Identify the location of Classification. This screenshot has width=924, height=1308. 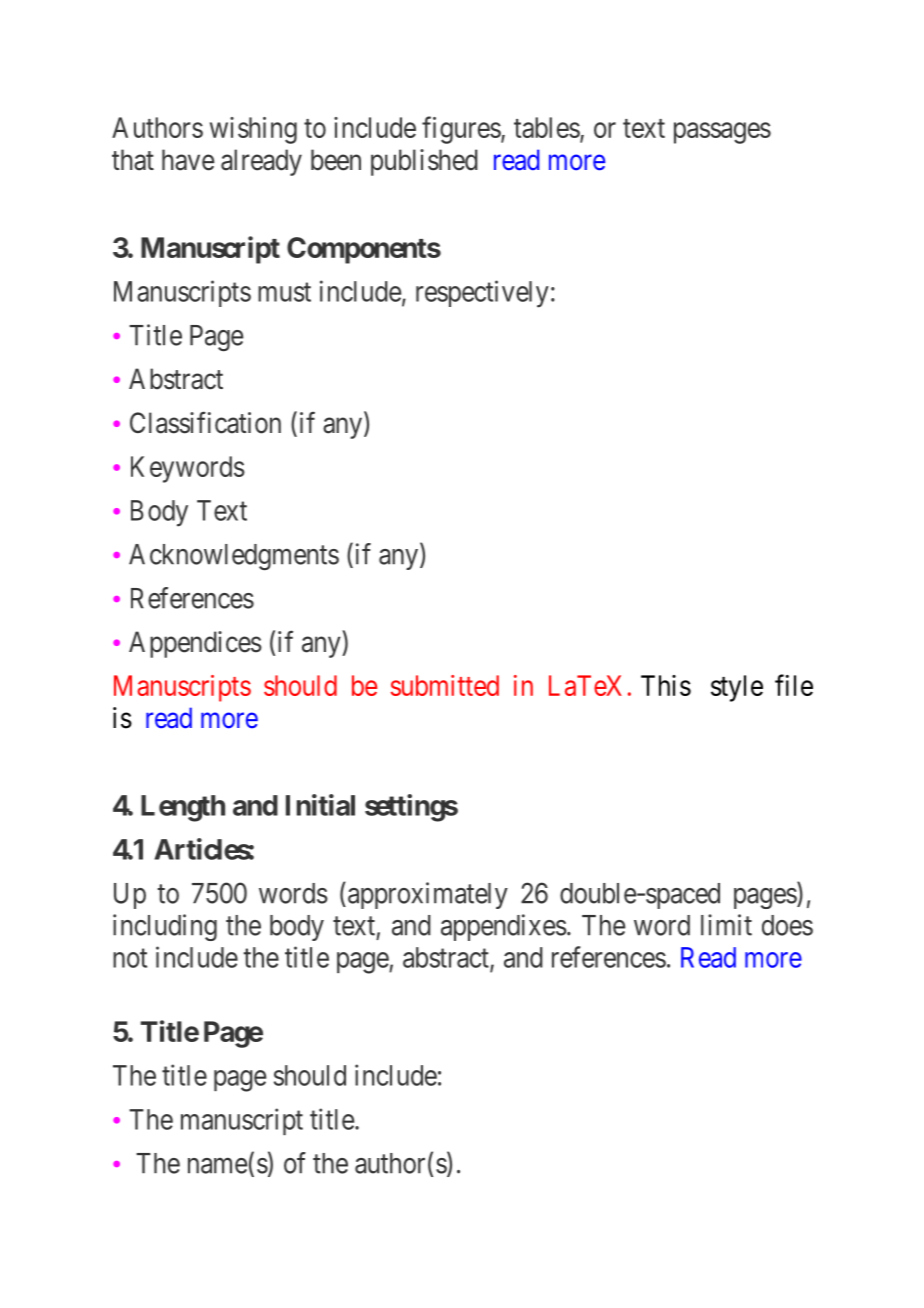
(205, 422).
